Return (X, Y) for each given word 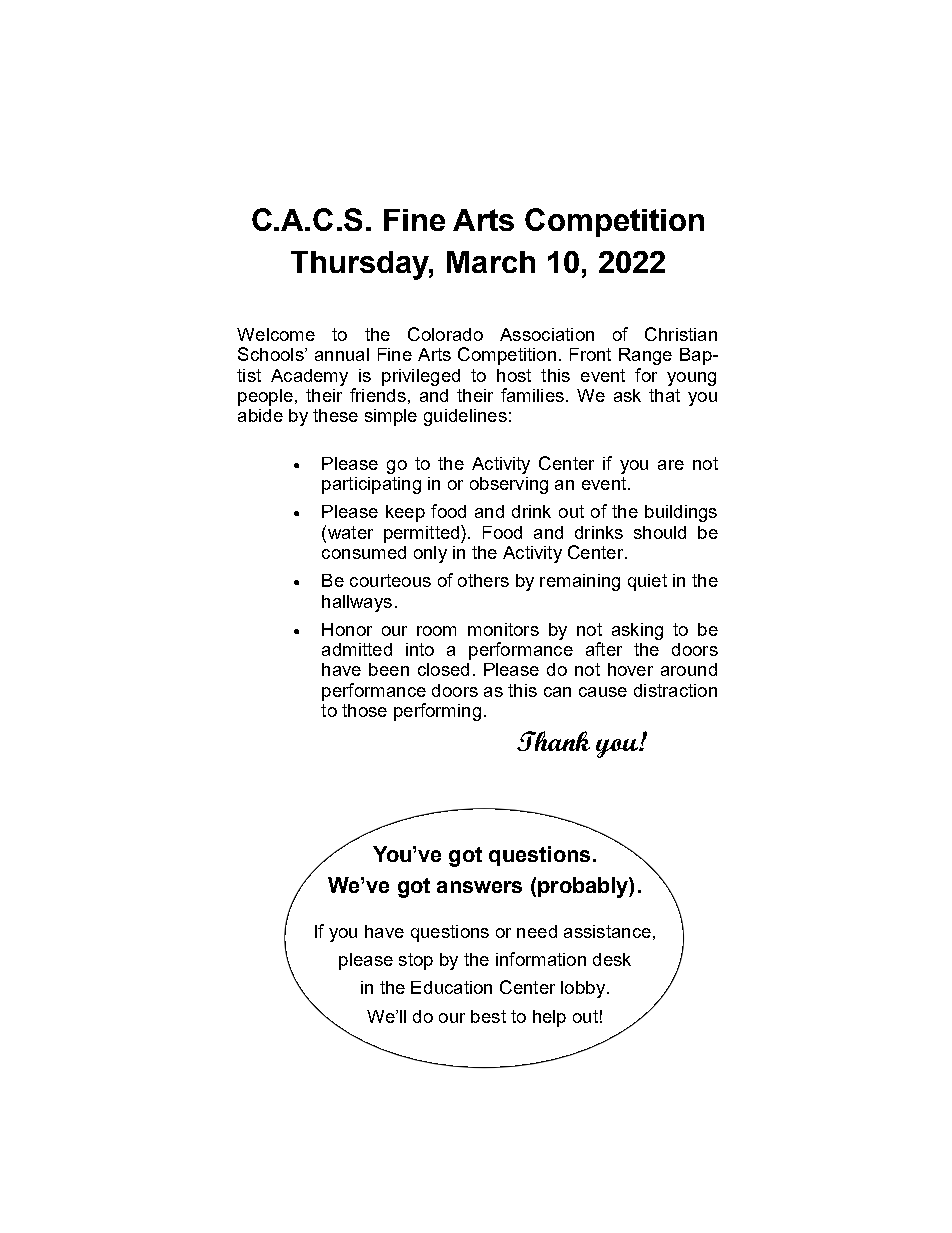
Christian (681, 334)
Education (451, 987)
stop (416, 961)
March (491, 262)
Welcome (276, 334)
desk (612, 959)
